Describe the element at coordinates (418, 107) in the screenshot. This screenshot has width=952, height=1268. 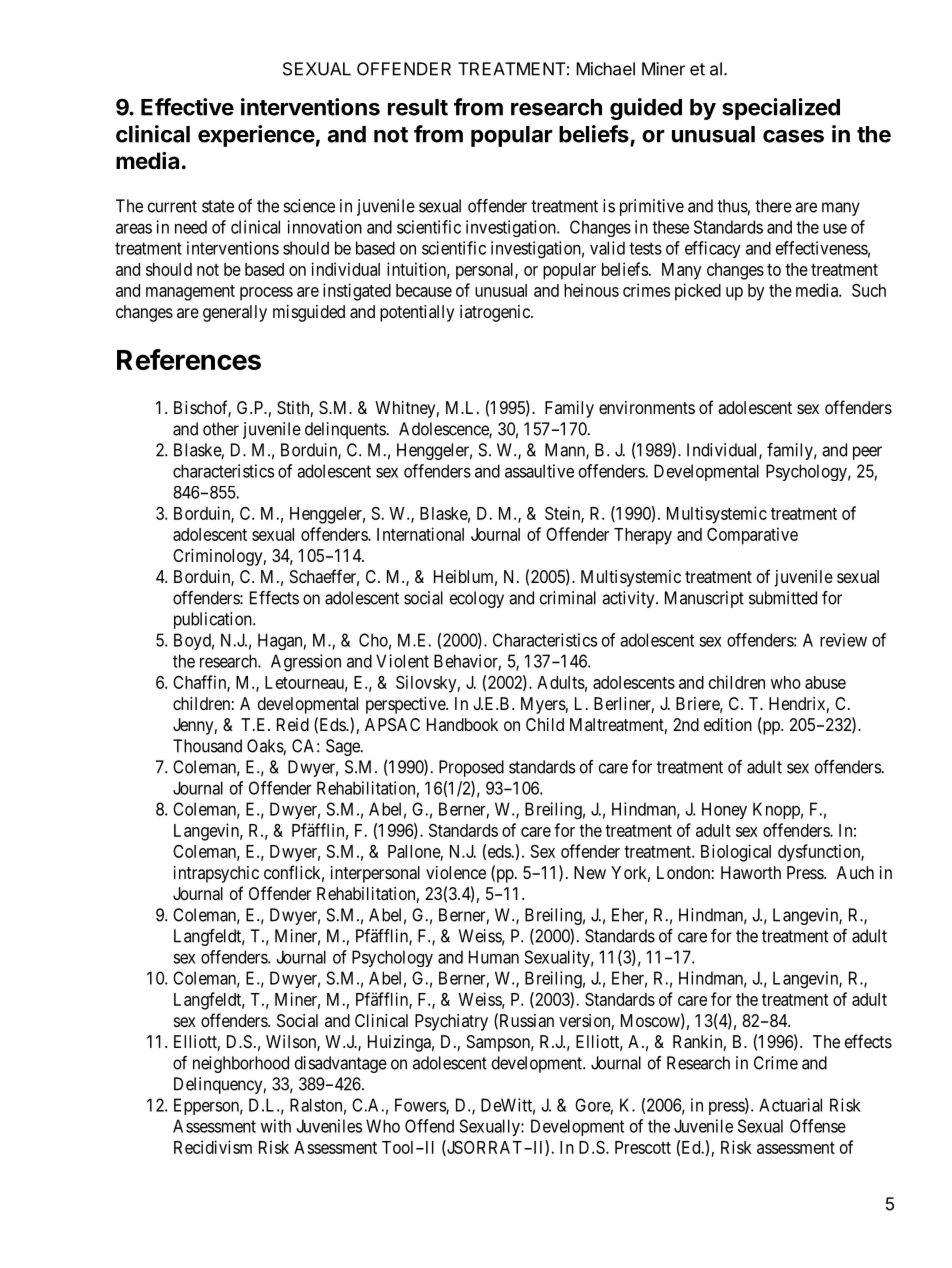
I see `result` at that location.
